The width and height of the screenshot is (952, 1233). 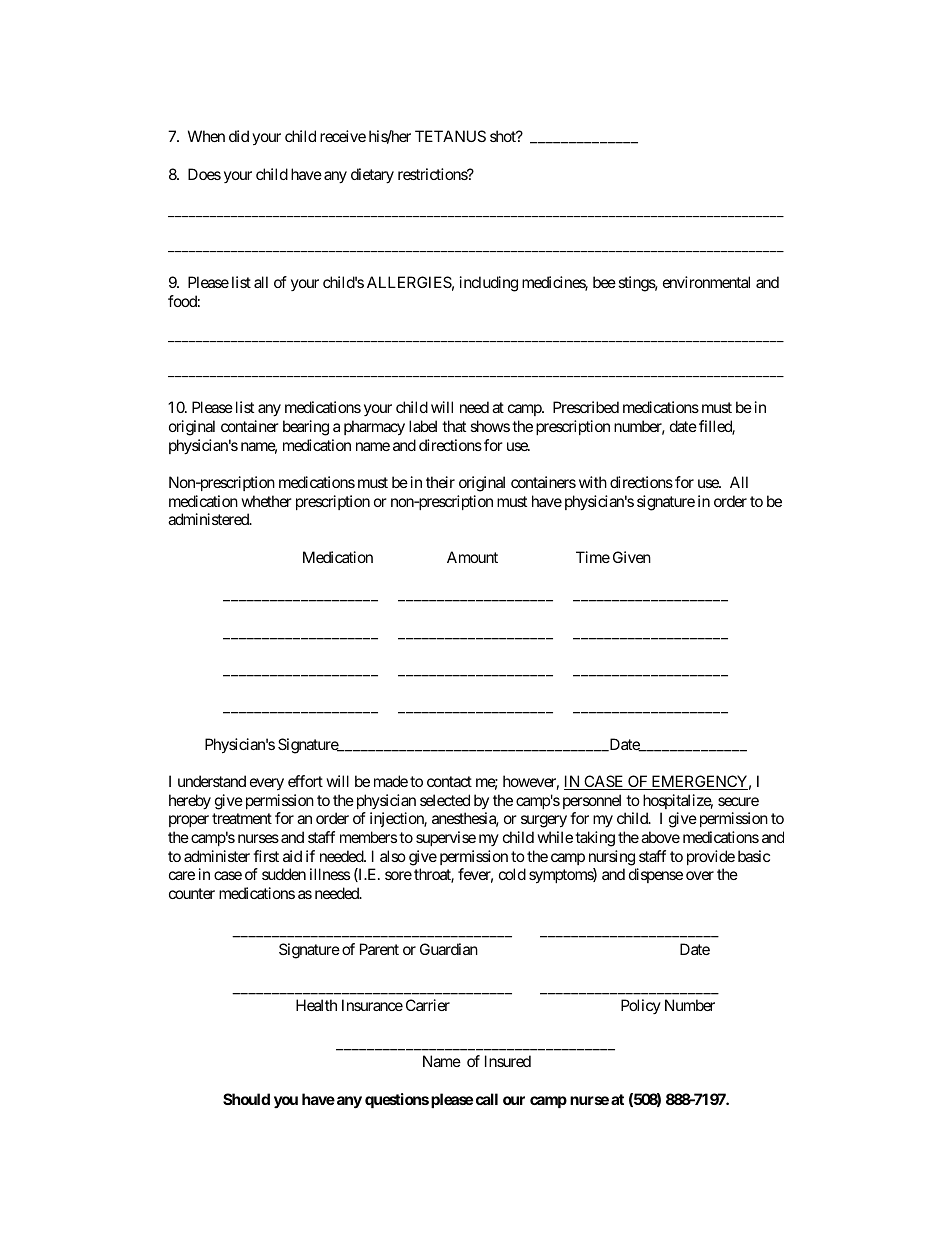 I want to click on environmental, so click(x=706, y=282).
